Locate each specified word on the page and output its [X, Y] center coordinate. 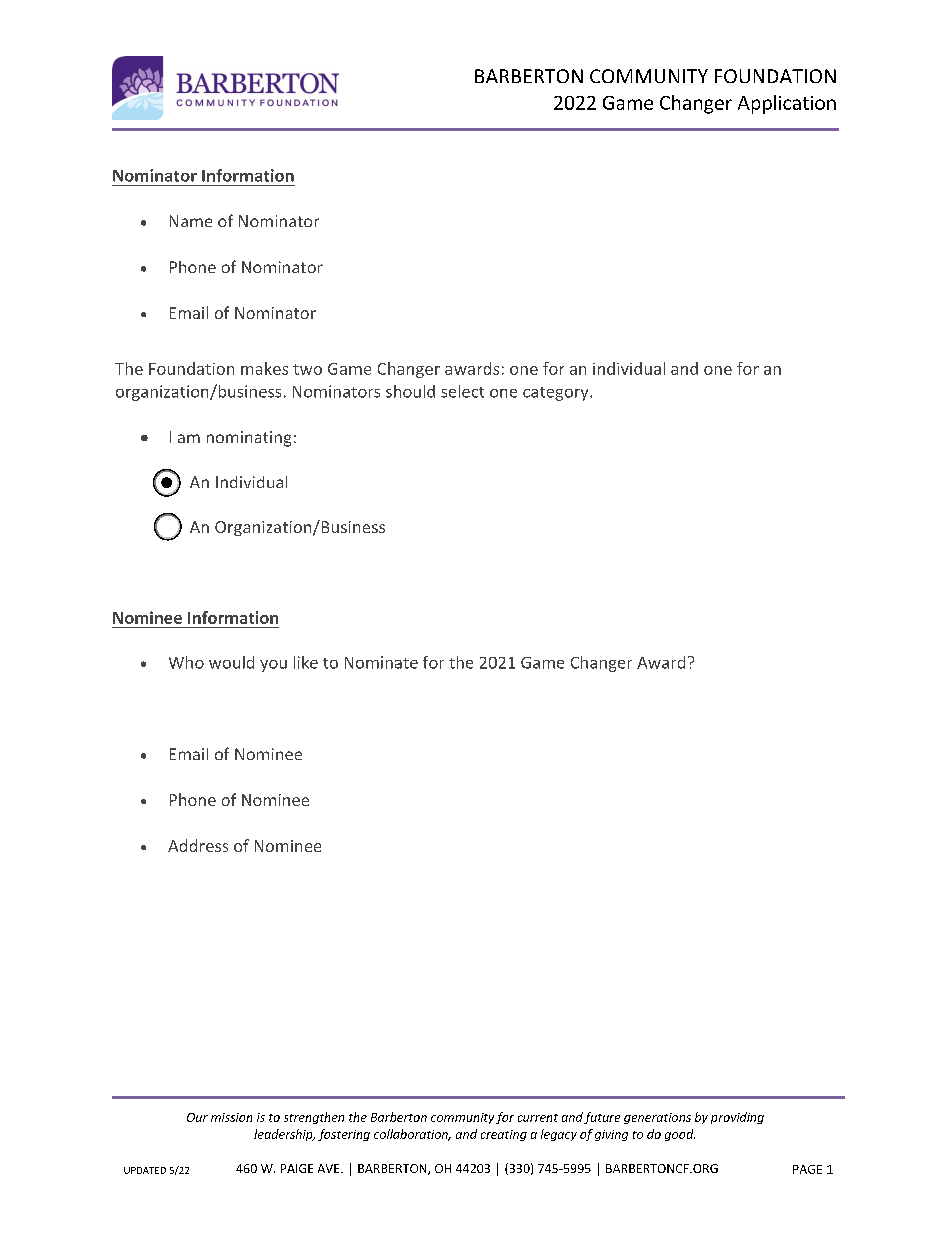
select [462, 391]
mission [231, 1117]
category [557, 394]
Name [191, 221]
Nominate [381, 662]
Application [787, 104]
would [231, 662]
